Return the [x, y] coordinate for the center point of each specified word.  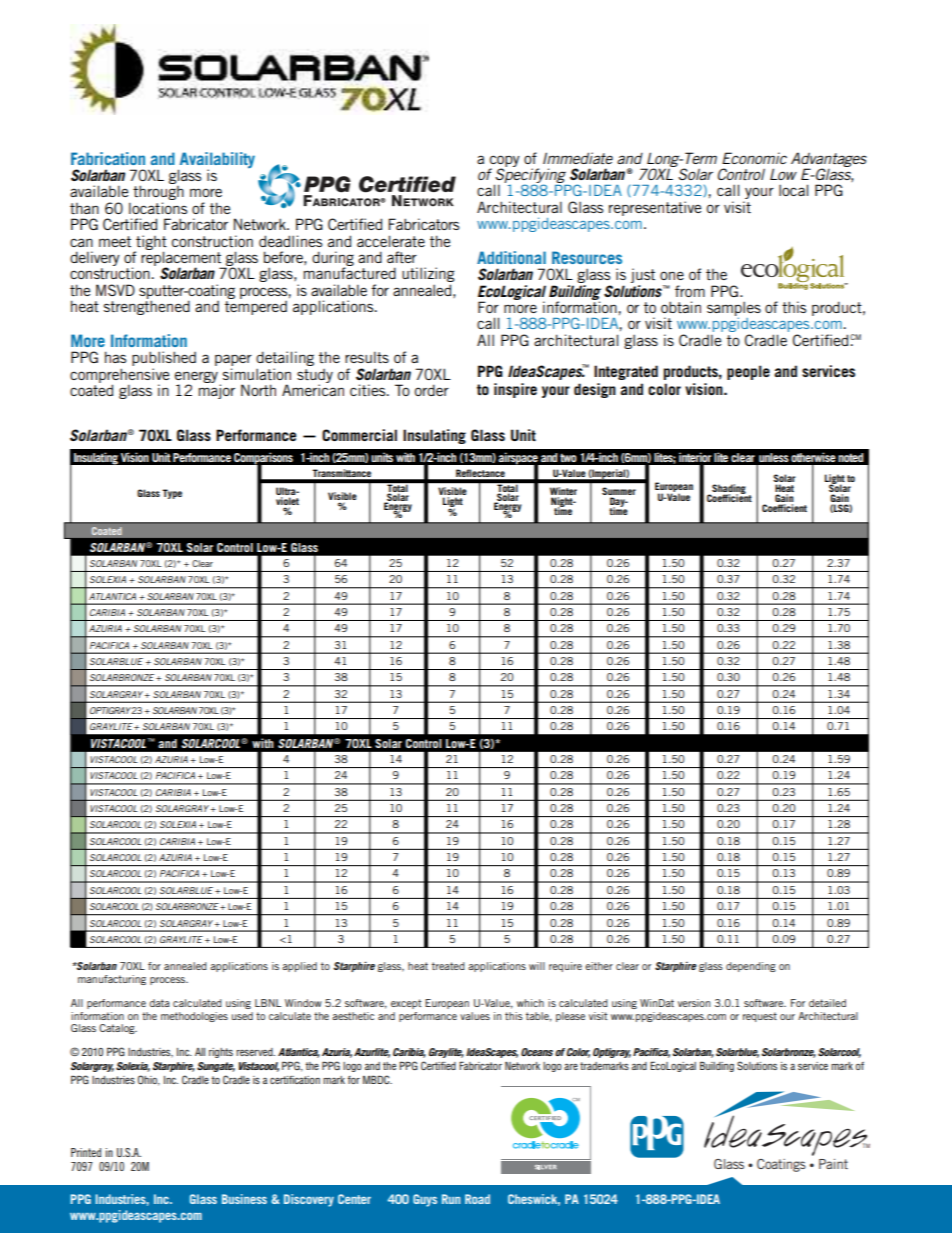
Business [244, 1199]
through [158, 194]
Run [451, 1199]
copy [505, 162]
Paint [833, 1164]
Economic [754, 158]
